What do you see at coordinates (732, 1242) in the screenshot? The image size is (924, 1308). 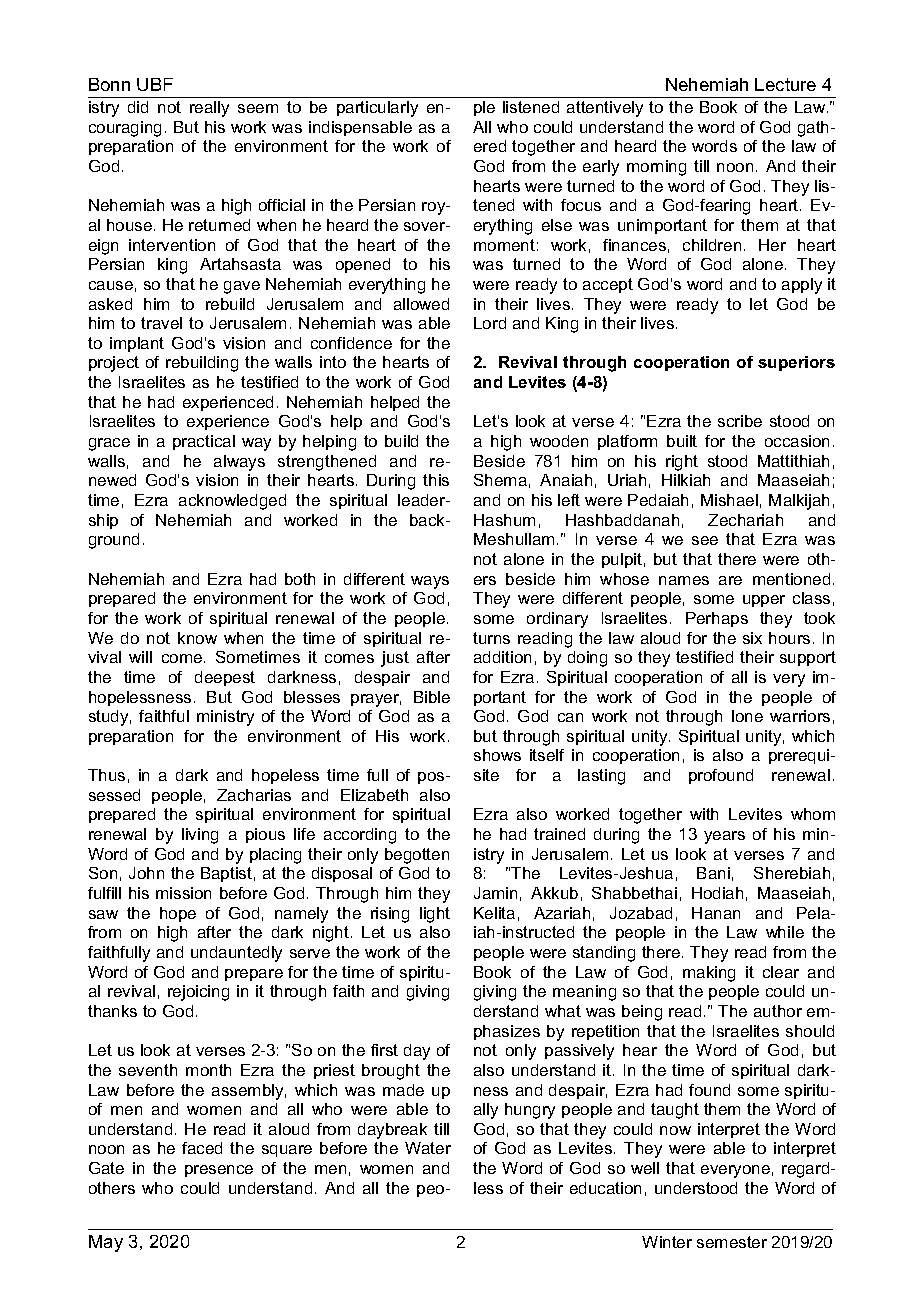 I see `semester` at bounding box center [732, 1242].
